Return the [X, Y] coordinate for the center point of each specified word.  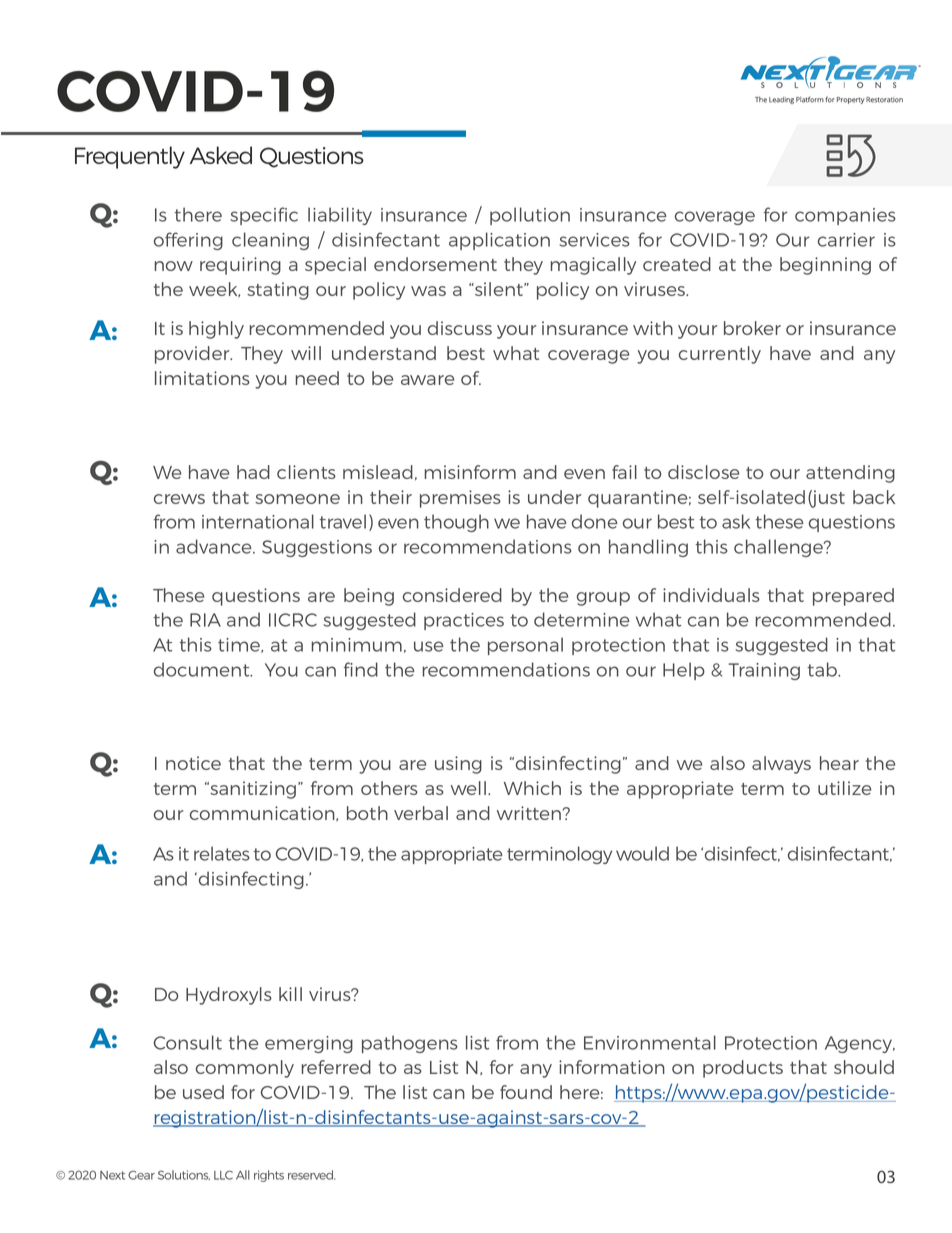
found [526, 1092]
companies [845, 216]
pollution [530, 216]
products [743, 1069]
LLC [223, 1175]
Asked [221, 155]
